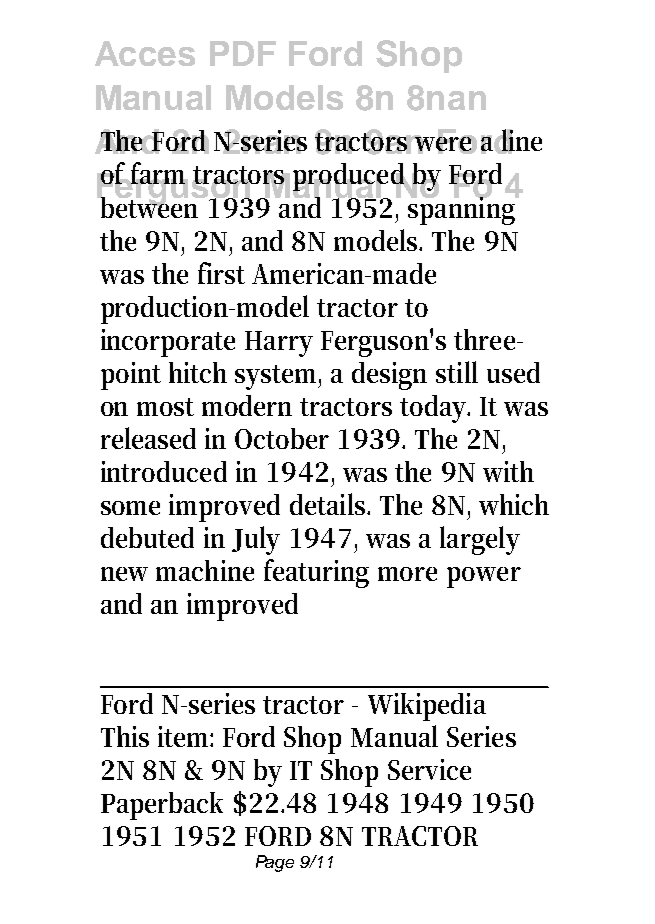  Describe the element at coordinates (463, 209) in the document. I see `spanning` at that location.
